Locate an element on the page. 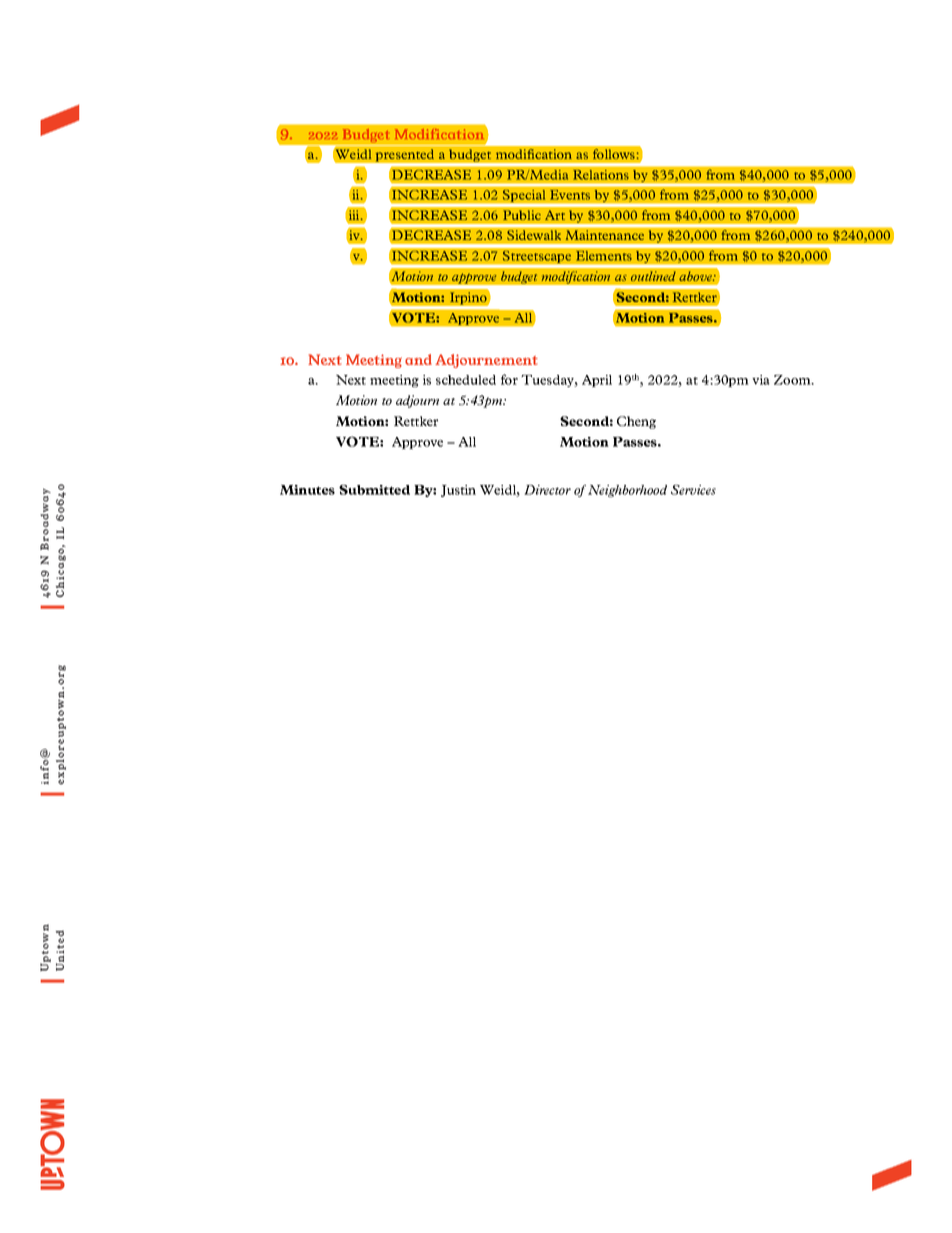  via is located at coordinates (761, 380).
